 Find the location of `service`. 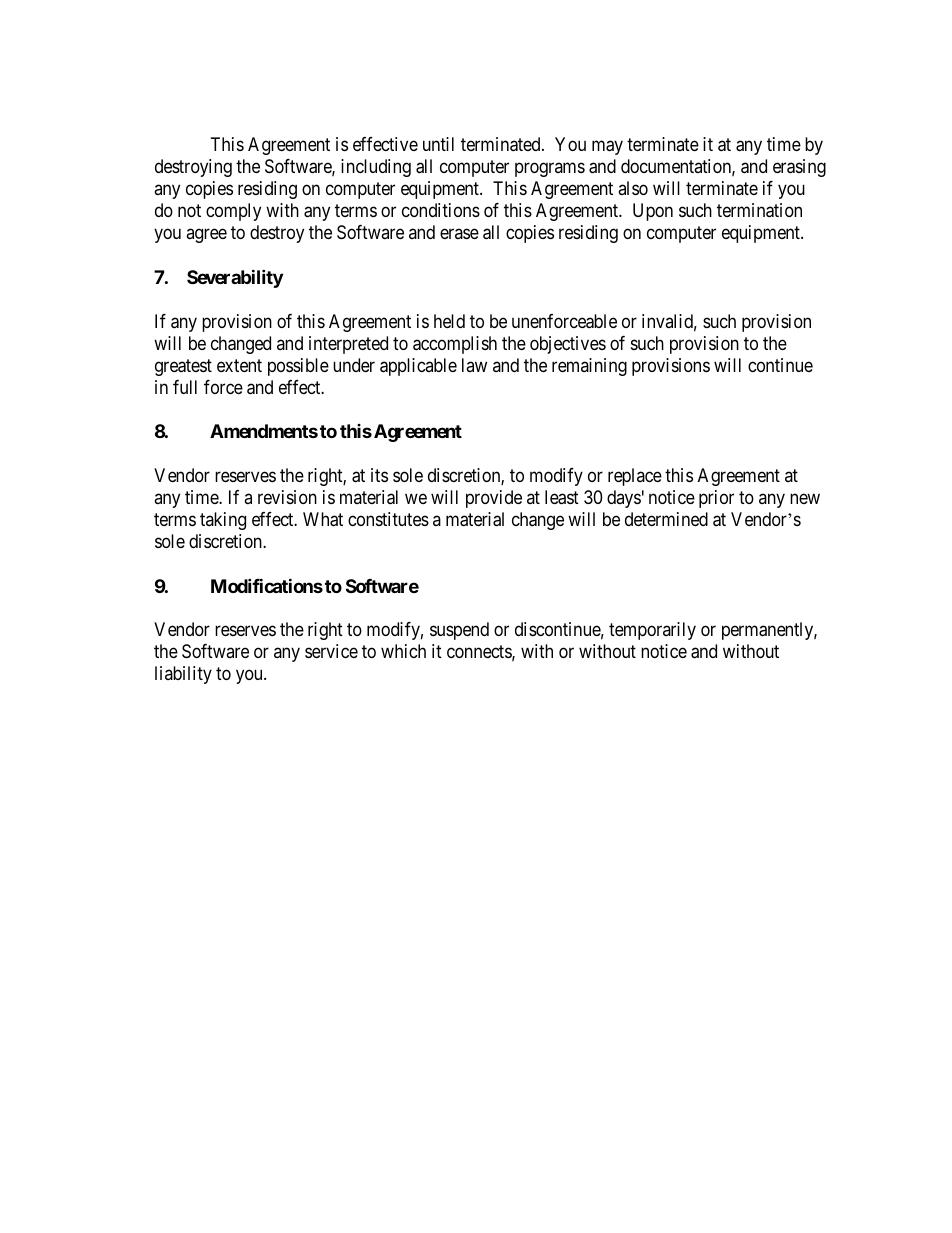

service is located at coordinates (331, 651).
